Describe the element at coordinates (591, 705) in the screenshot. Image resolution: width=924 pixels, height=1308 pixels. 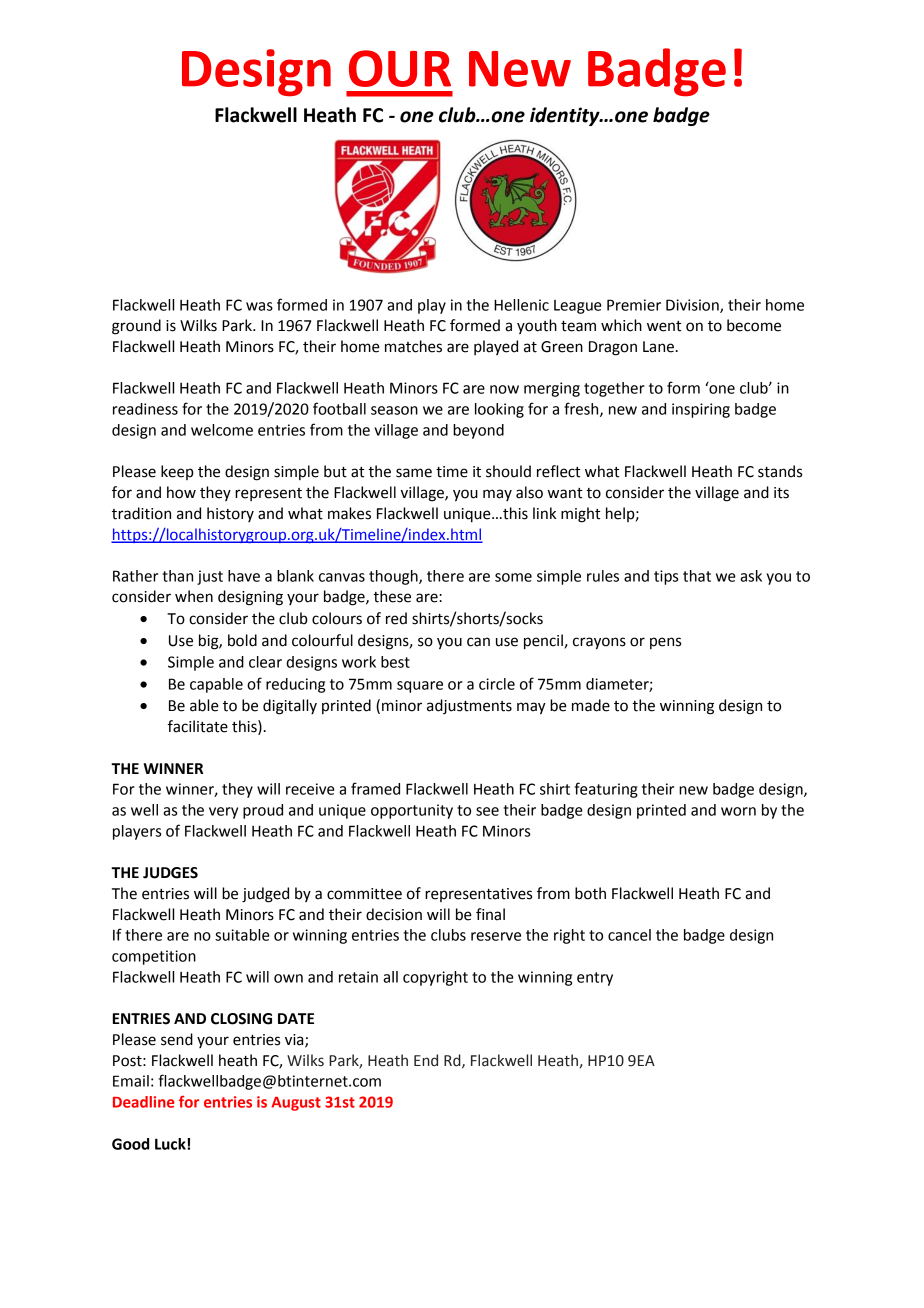
I see `made` at that location.
